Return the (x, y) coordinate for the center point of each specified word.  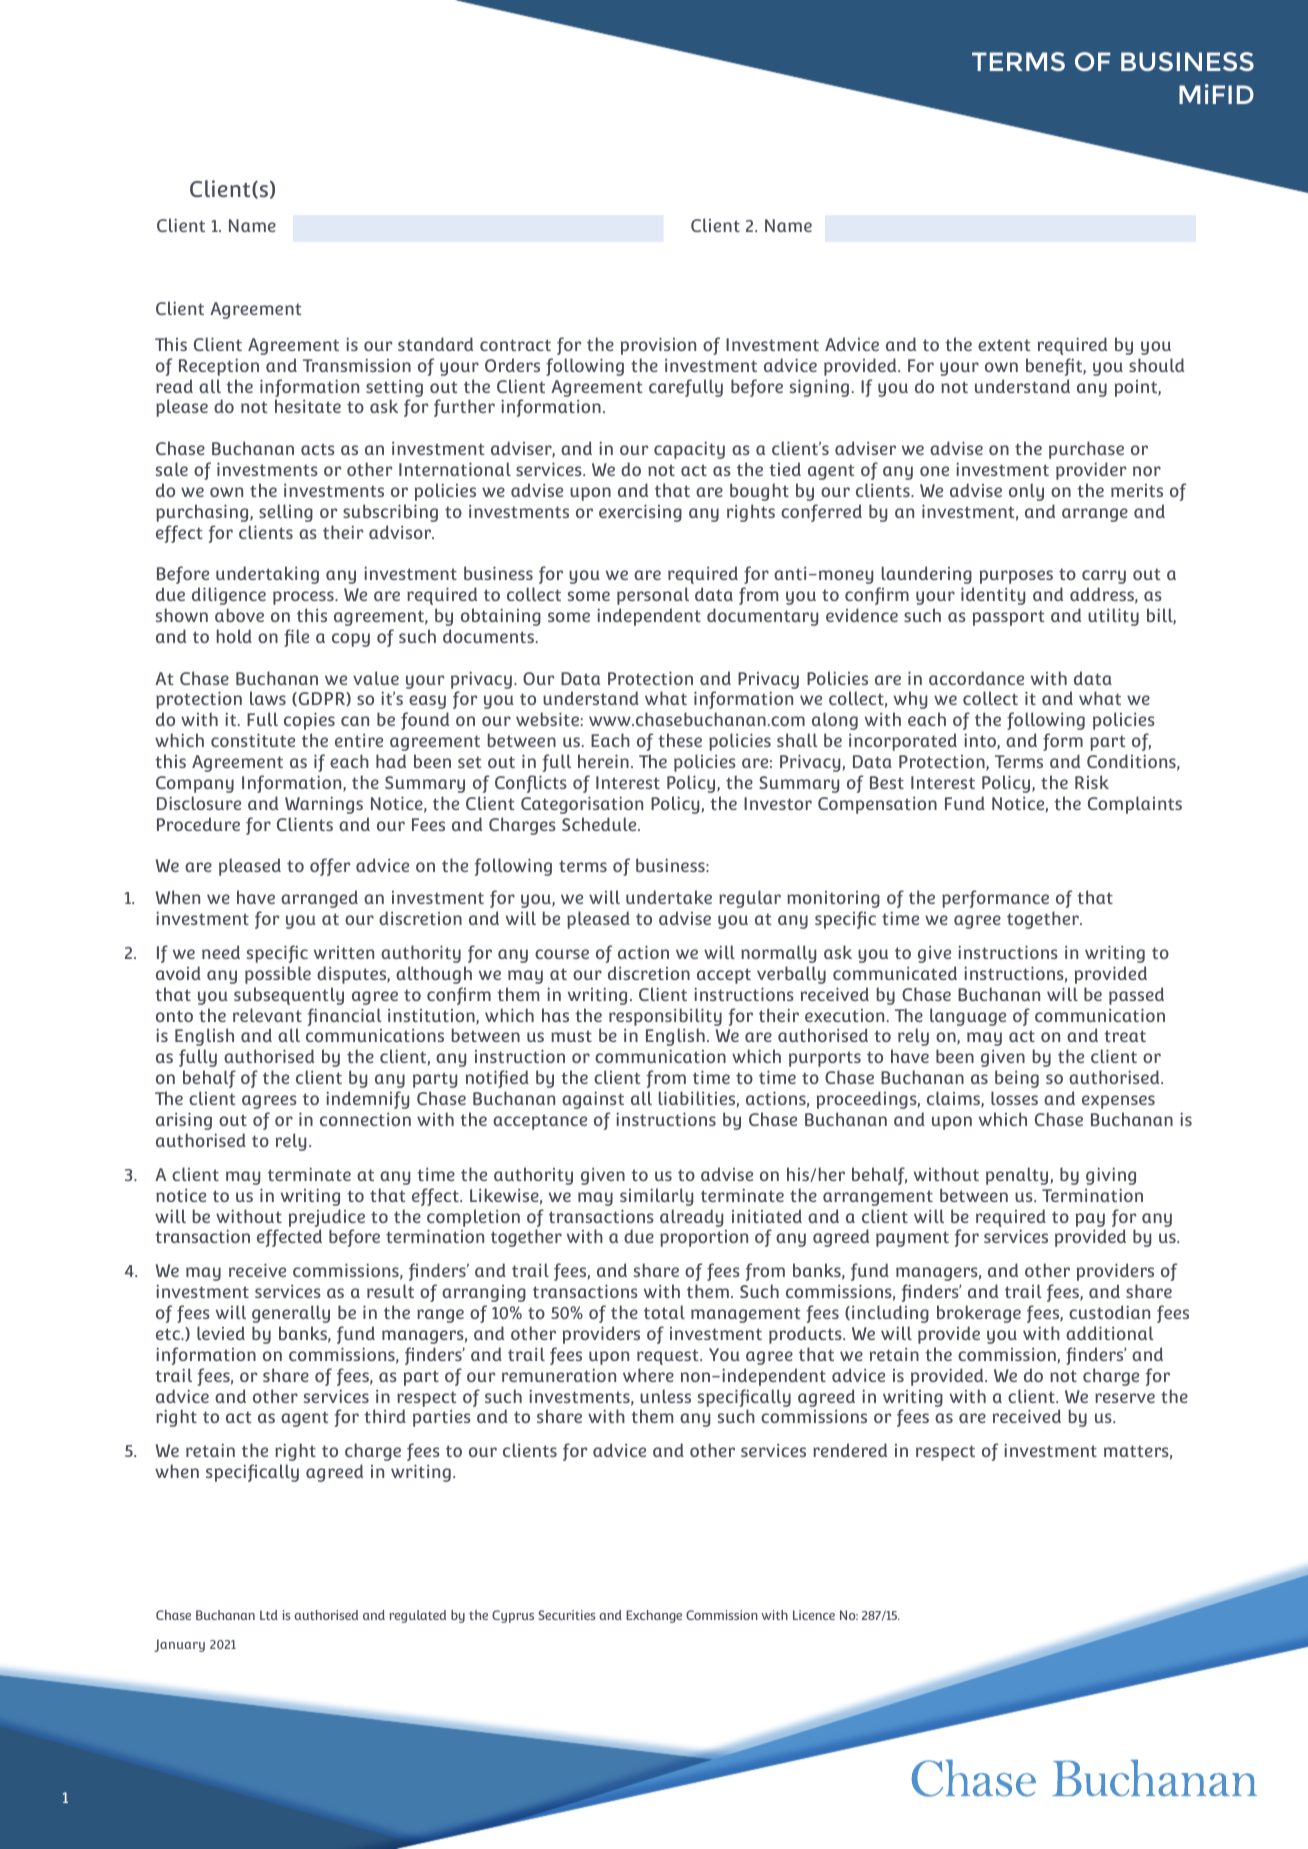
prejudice (327, 1218)
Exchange (654, 1616)
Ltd (269, 1615)
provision (658, 346)
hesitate (308, 406)
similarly (656, 1197)
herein (603, 761)
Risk (1092, 782)
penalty (1017, 1176)
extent (1004, 345)
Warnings (324, 805)
